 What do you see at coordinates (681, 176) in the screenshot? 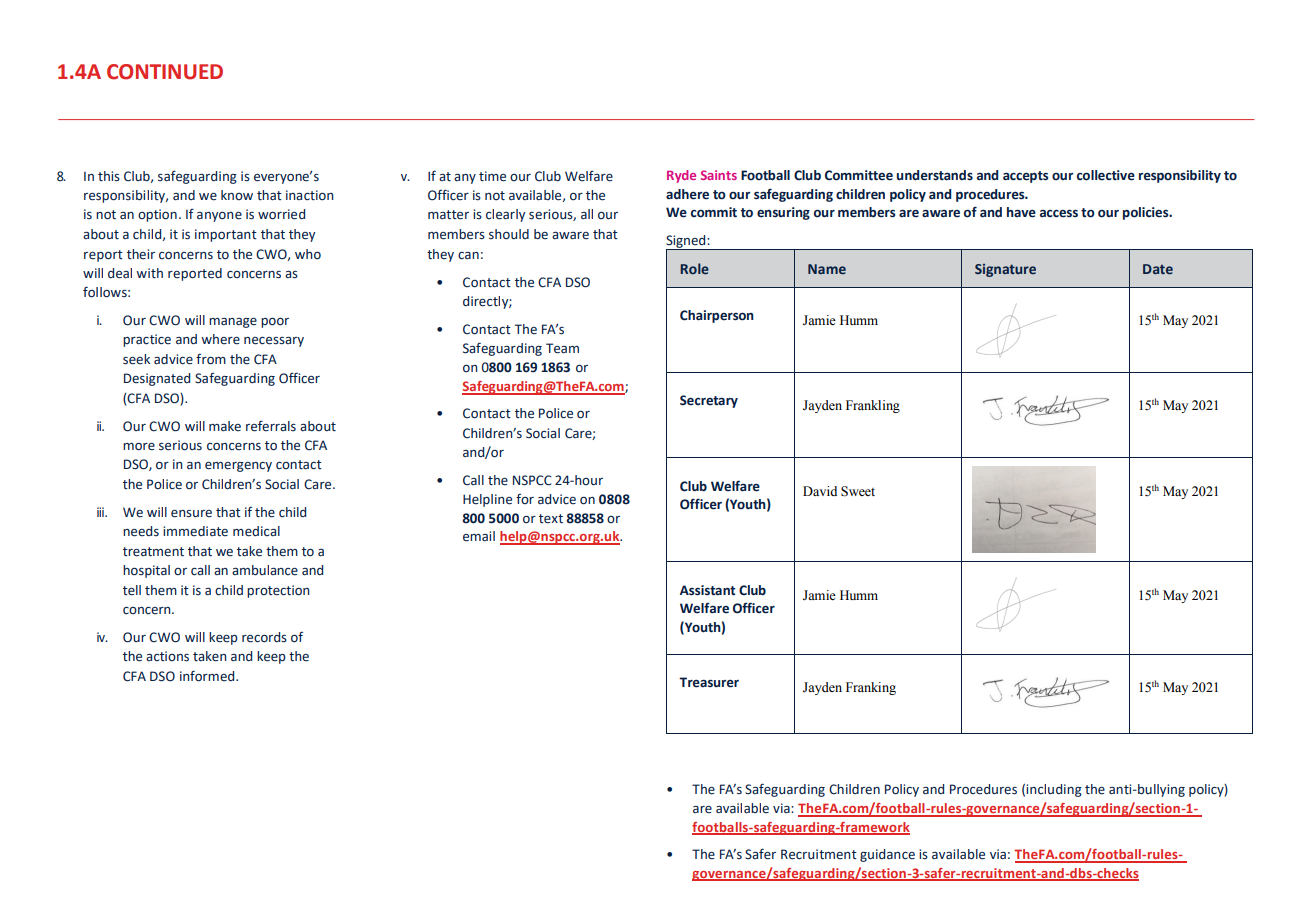
I see `Ryde` at bounding box center [681, 176].
